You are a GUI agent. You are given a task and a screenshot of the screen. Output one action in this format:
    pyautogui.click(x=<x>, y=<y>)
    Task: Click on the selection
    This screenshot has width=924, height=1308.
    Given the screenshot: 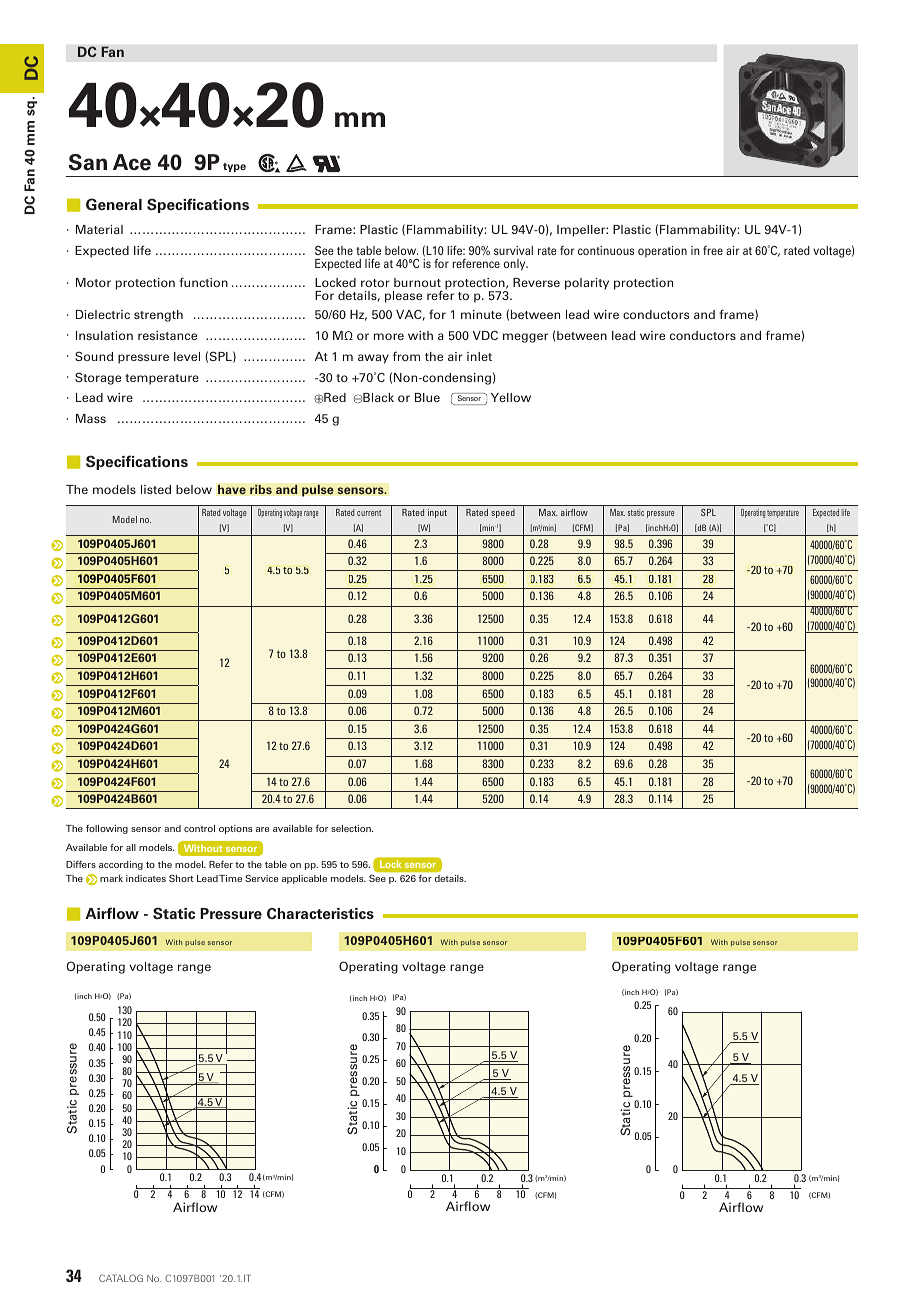 What is the action you would take?
    pyautogui.click(x=352, y=828)
